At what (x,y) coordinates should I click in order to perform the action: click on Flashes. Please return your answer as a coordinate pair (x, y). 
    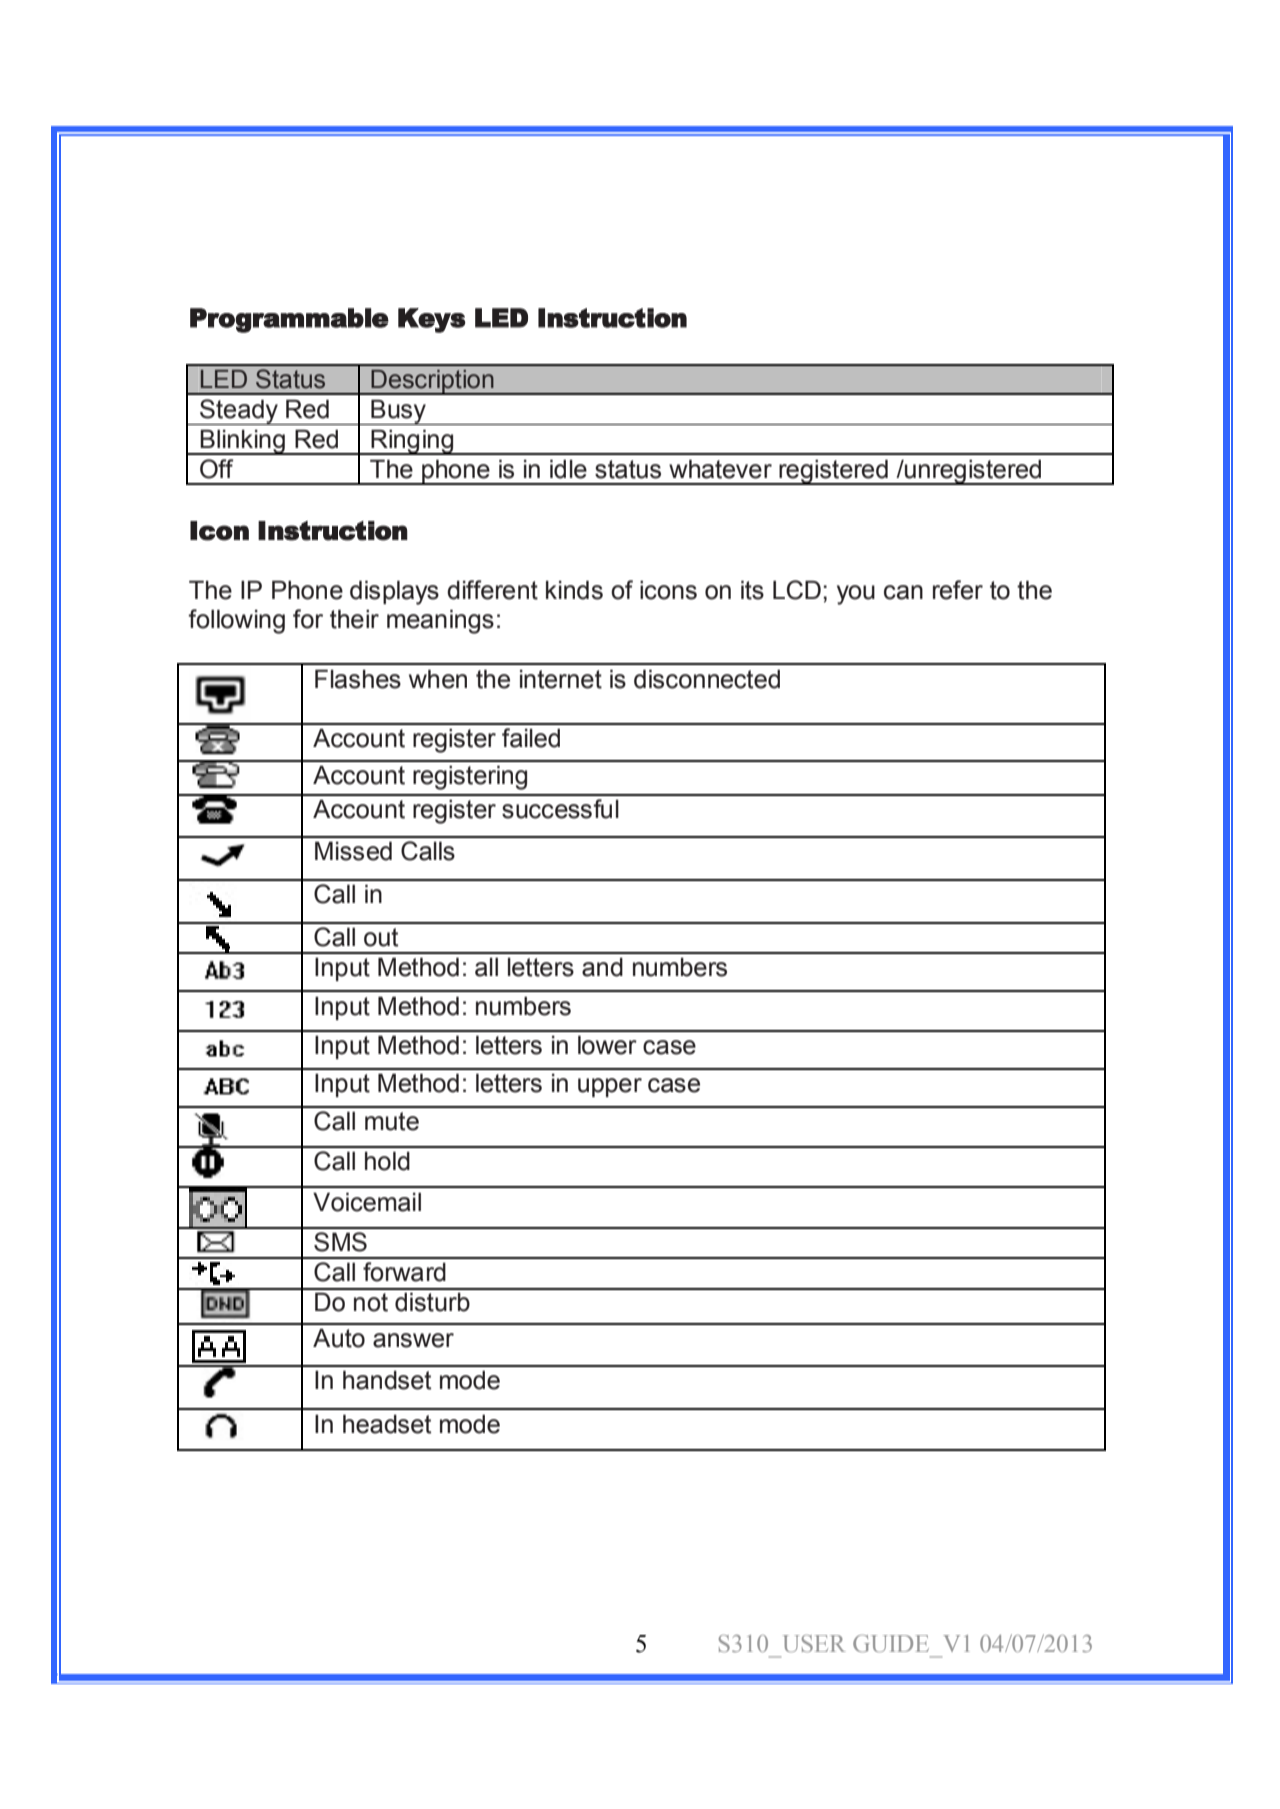
    Looking at the image, I should click on (358, 679).
